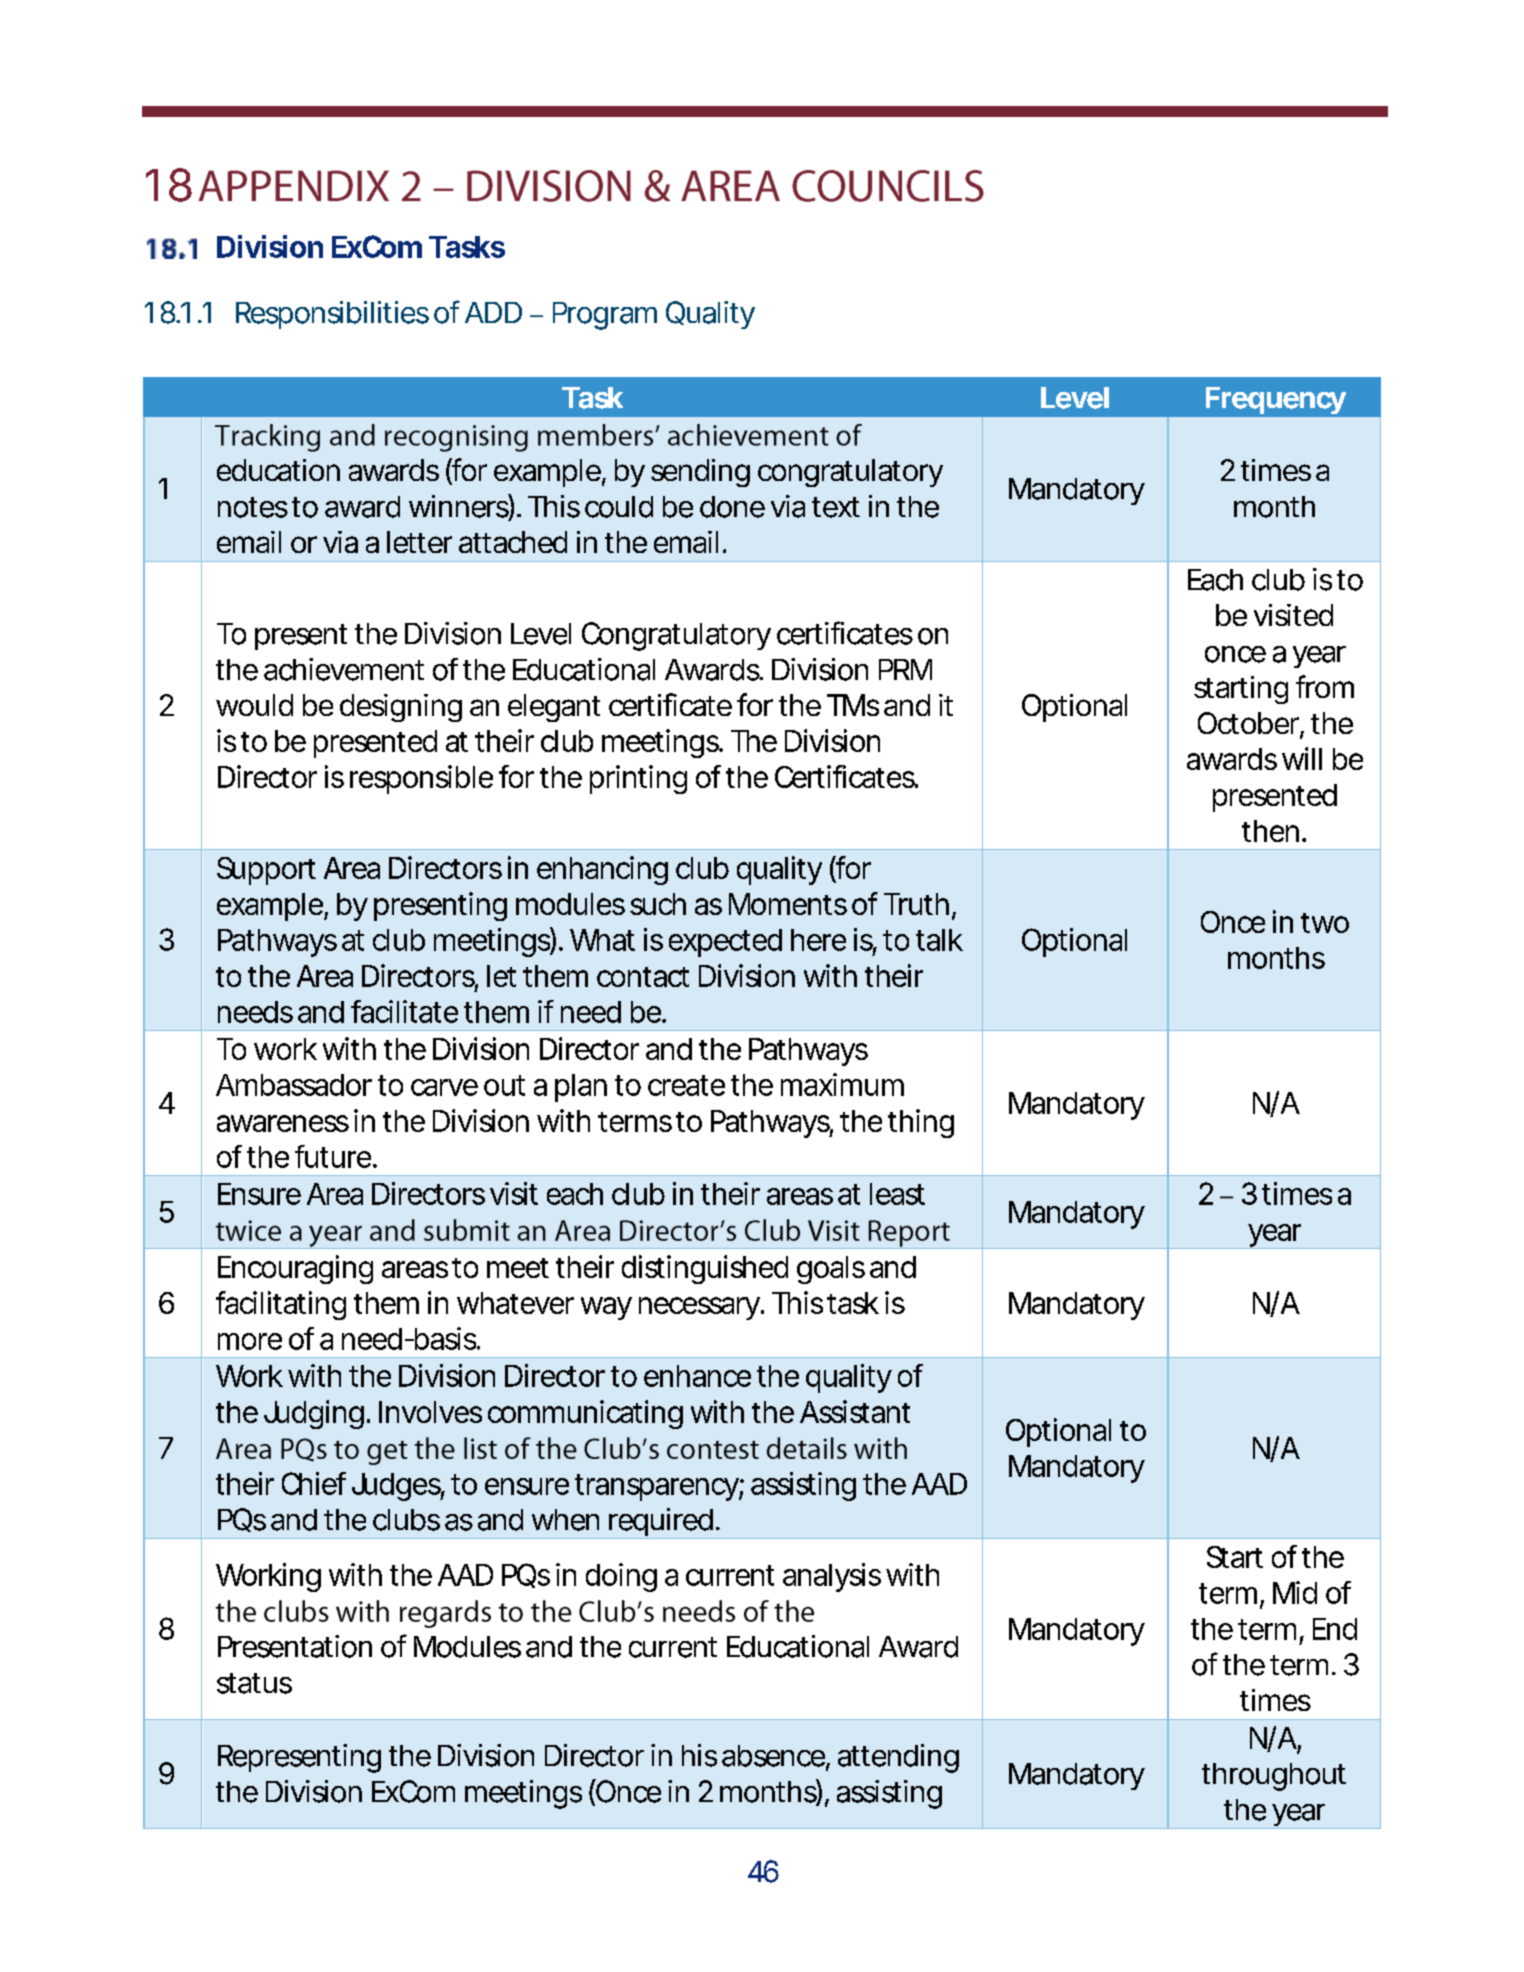 The image size is (1524, 1972). I want to click on Moments, so click(788, 904).
